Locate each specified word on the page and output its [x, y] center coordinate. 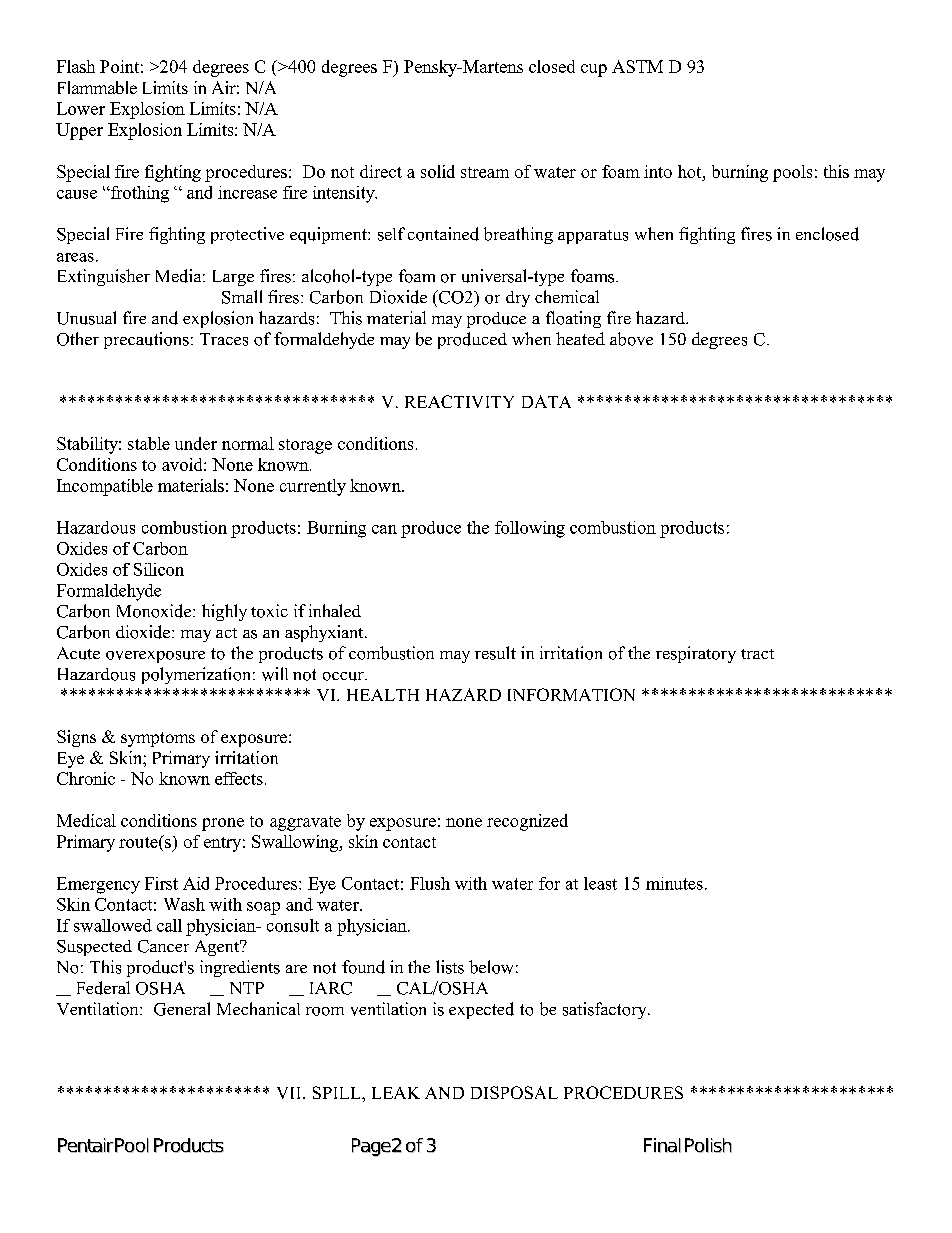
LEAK [396, 1093]
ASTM [637, 66]
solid [438, 171]
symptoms [158, 739]
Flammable [97, 87]
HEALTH [383, 695]
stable [149, 443]
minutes [674, 883]
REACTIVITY [459, 401]
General [182, 1009]
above [631, 339]
